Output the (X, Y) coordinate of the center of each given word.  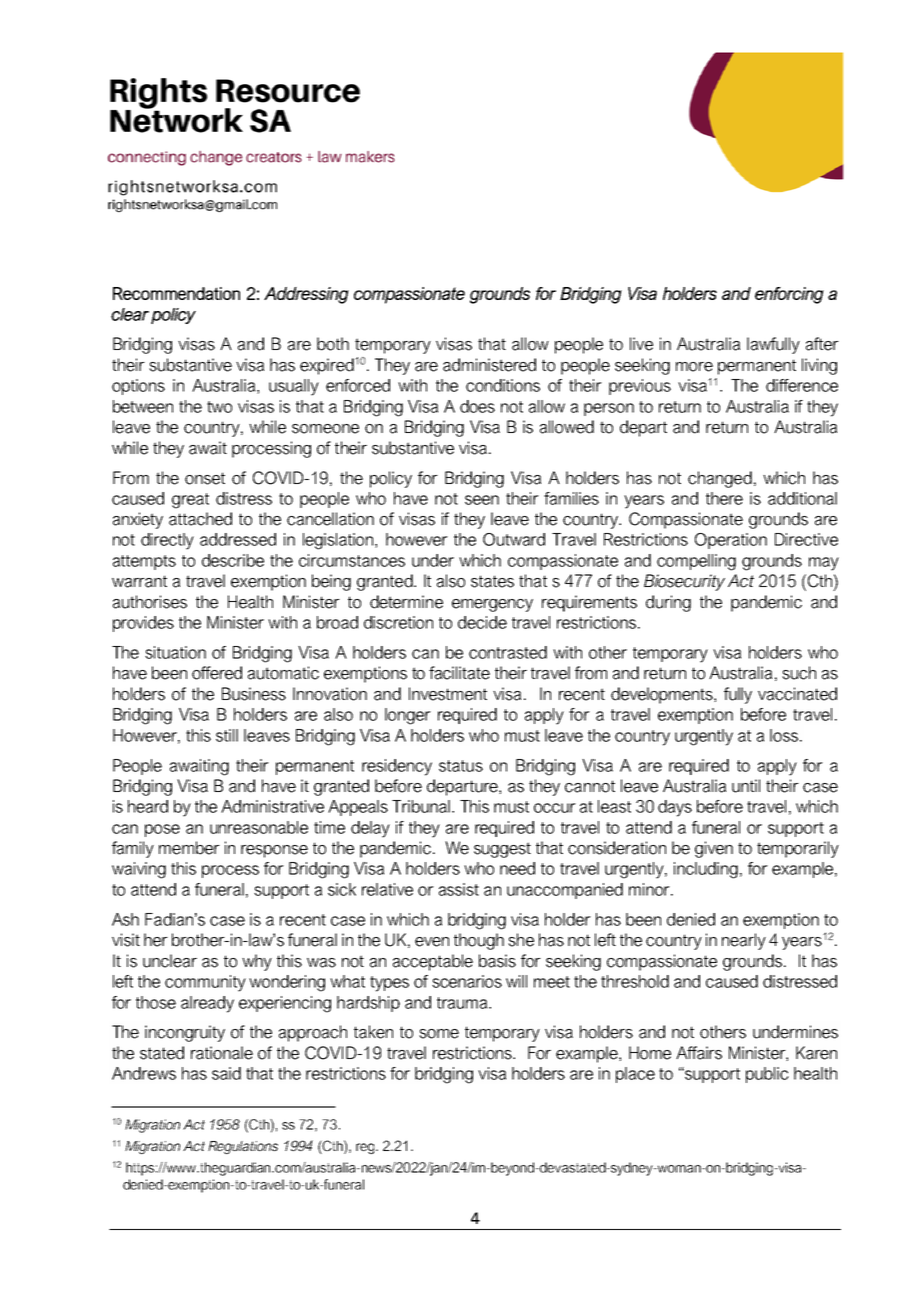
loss (785, 735)
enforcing (789, 295)
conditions (503, 385)
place (635, 1075)
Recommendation (176, 293)
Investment (448, 694)
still (227, 735)
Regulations (243, 1147)
